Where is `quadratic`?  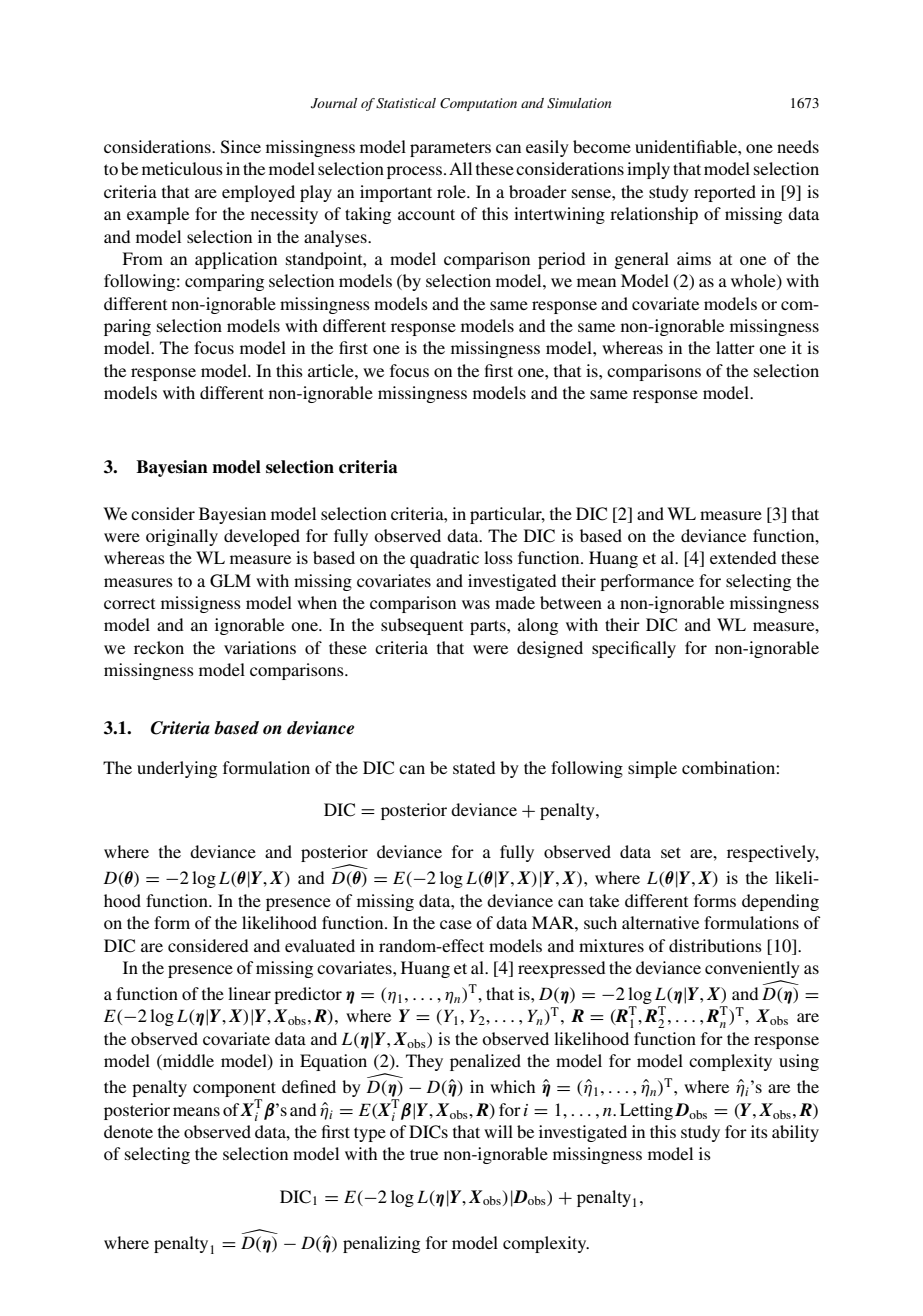
quadratic is located at coordinates (444, 559).
